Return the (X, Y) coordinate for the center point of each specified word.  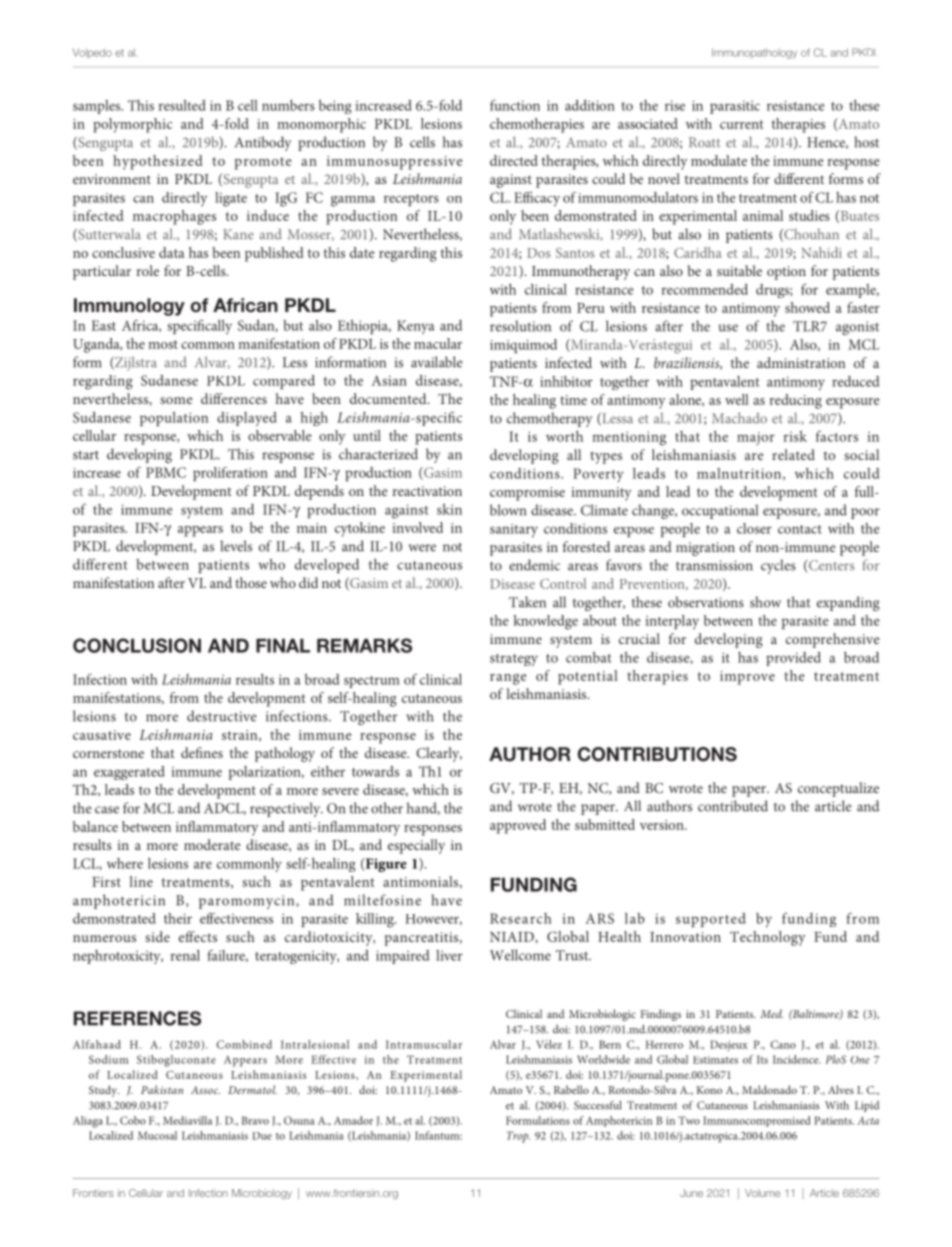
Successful (597, 1105)
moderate (212, 844)
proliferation (230, 474)
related (793, 454)
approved (518, 826)
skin (449, 509)
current (741, 124)
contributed (733, 806)
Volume (762, 1193)
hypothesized (158, 162)
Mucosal (157, 1135)
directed (514, 160)
